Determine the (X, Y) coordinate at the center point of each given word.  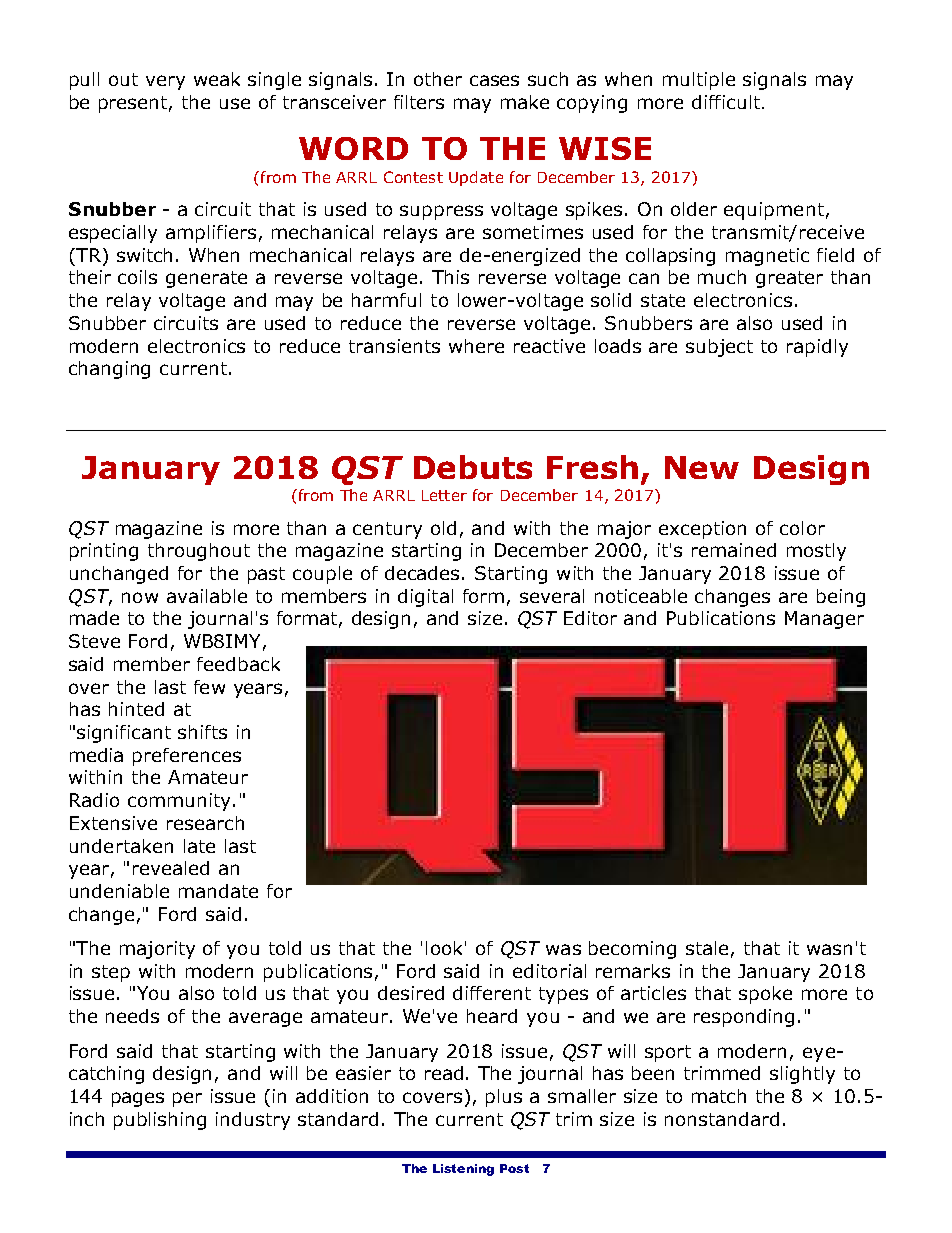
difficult (727, 102)
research (205, 823)
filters (419, 102)
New (702, 467)
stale (707, 948)
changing (109, 370)
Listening (463, 1170)
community (179, 802)
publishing (160, 1121)
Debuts (473, 467)
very (165, 82)
